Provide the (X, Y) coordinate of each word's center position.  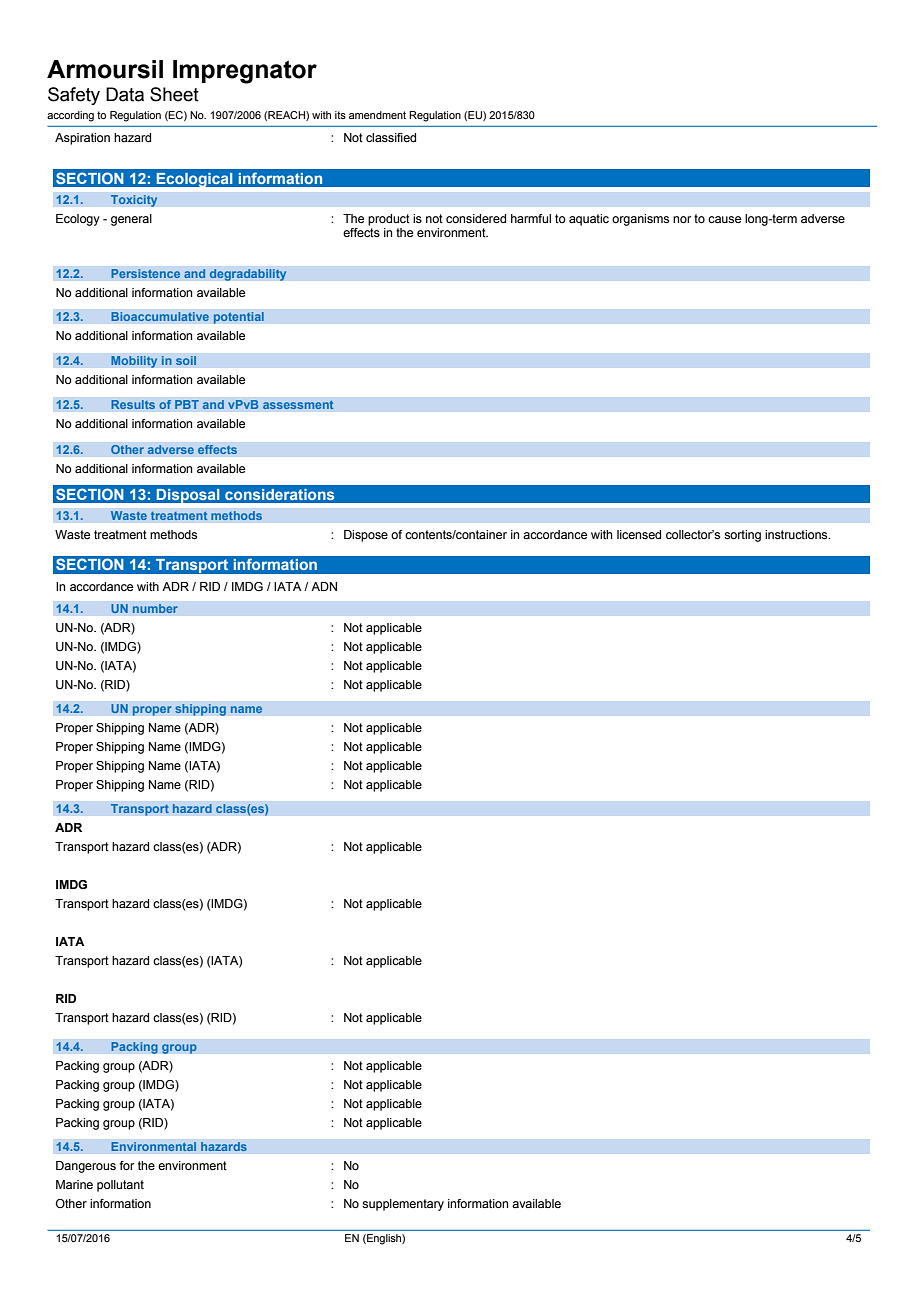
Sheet (174, 94)
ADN (324, 586)
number (155, 609)
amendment (377, 115)
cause (724, 219)
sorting (742, 536)
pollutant (120, 1186)
